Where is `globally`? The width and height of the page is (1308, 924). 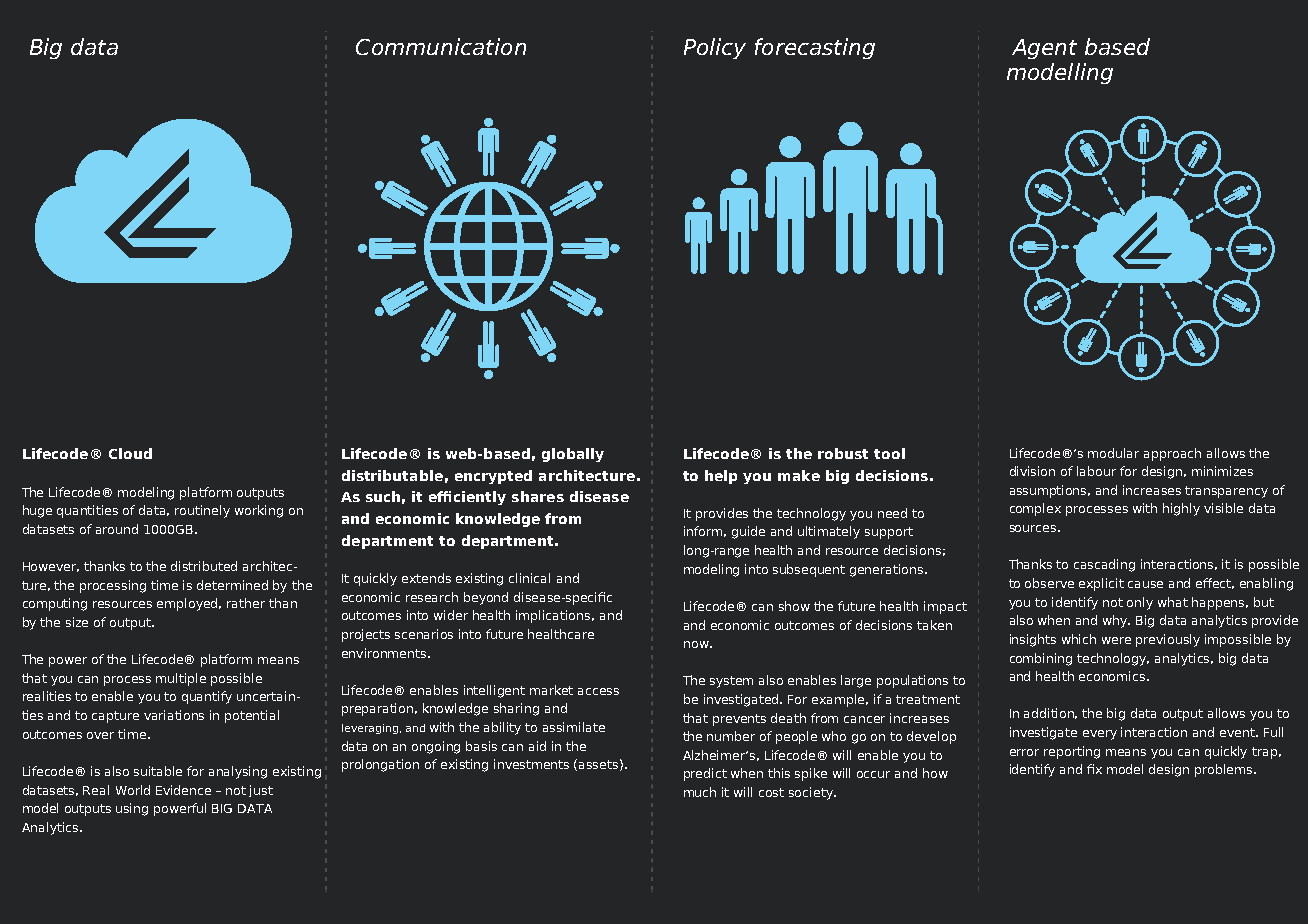
globally is located at coordinates (573, 455).
